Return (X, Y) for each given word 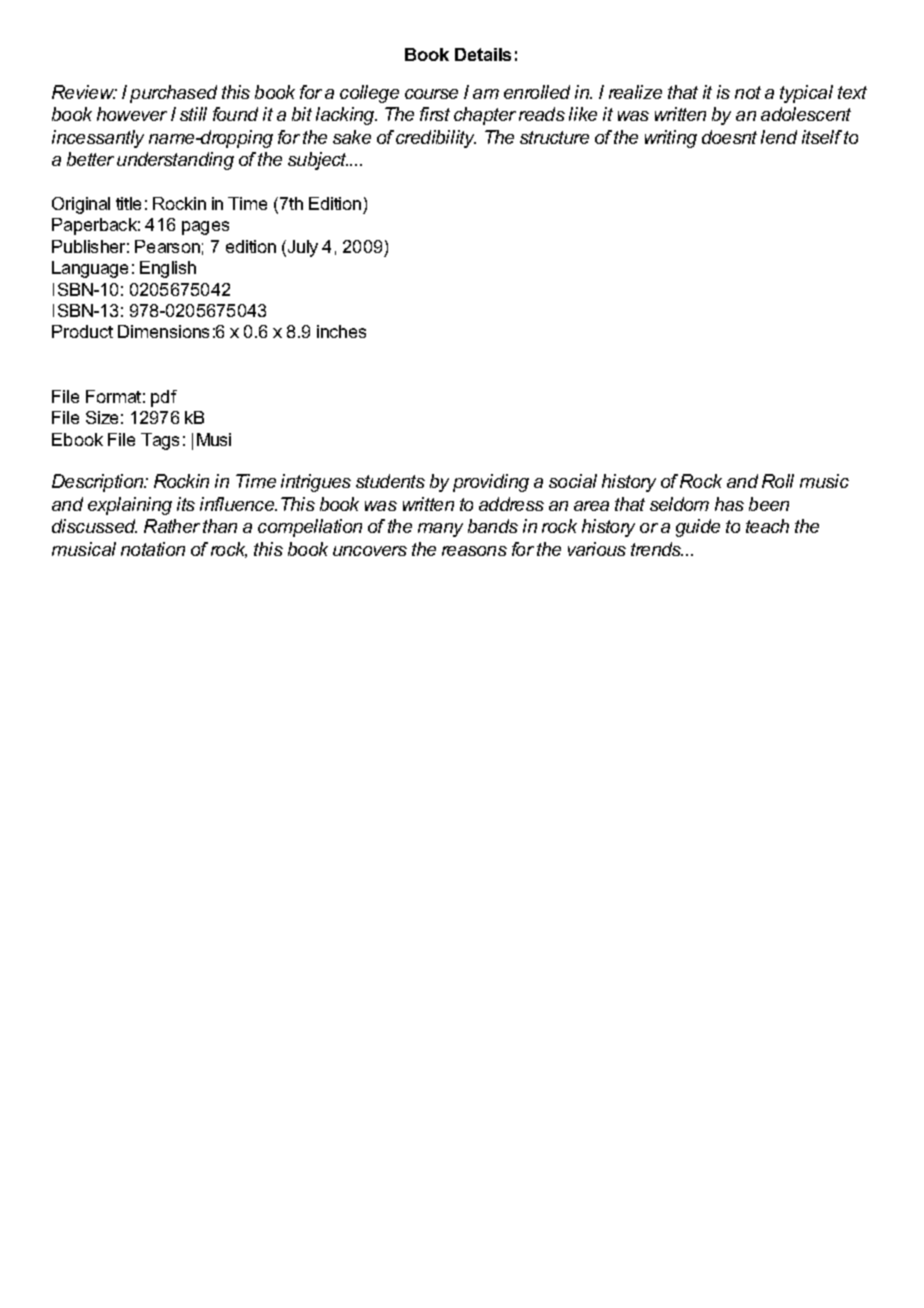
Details (483, 54)
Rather (172, 526)
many (440, 530)
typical (806, 94)
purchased (173, 94)
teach (767, 526)
